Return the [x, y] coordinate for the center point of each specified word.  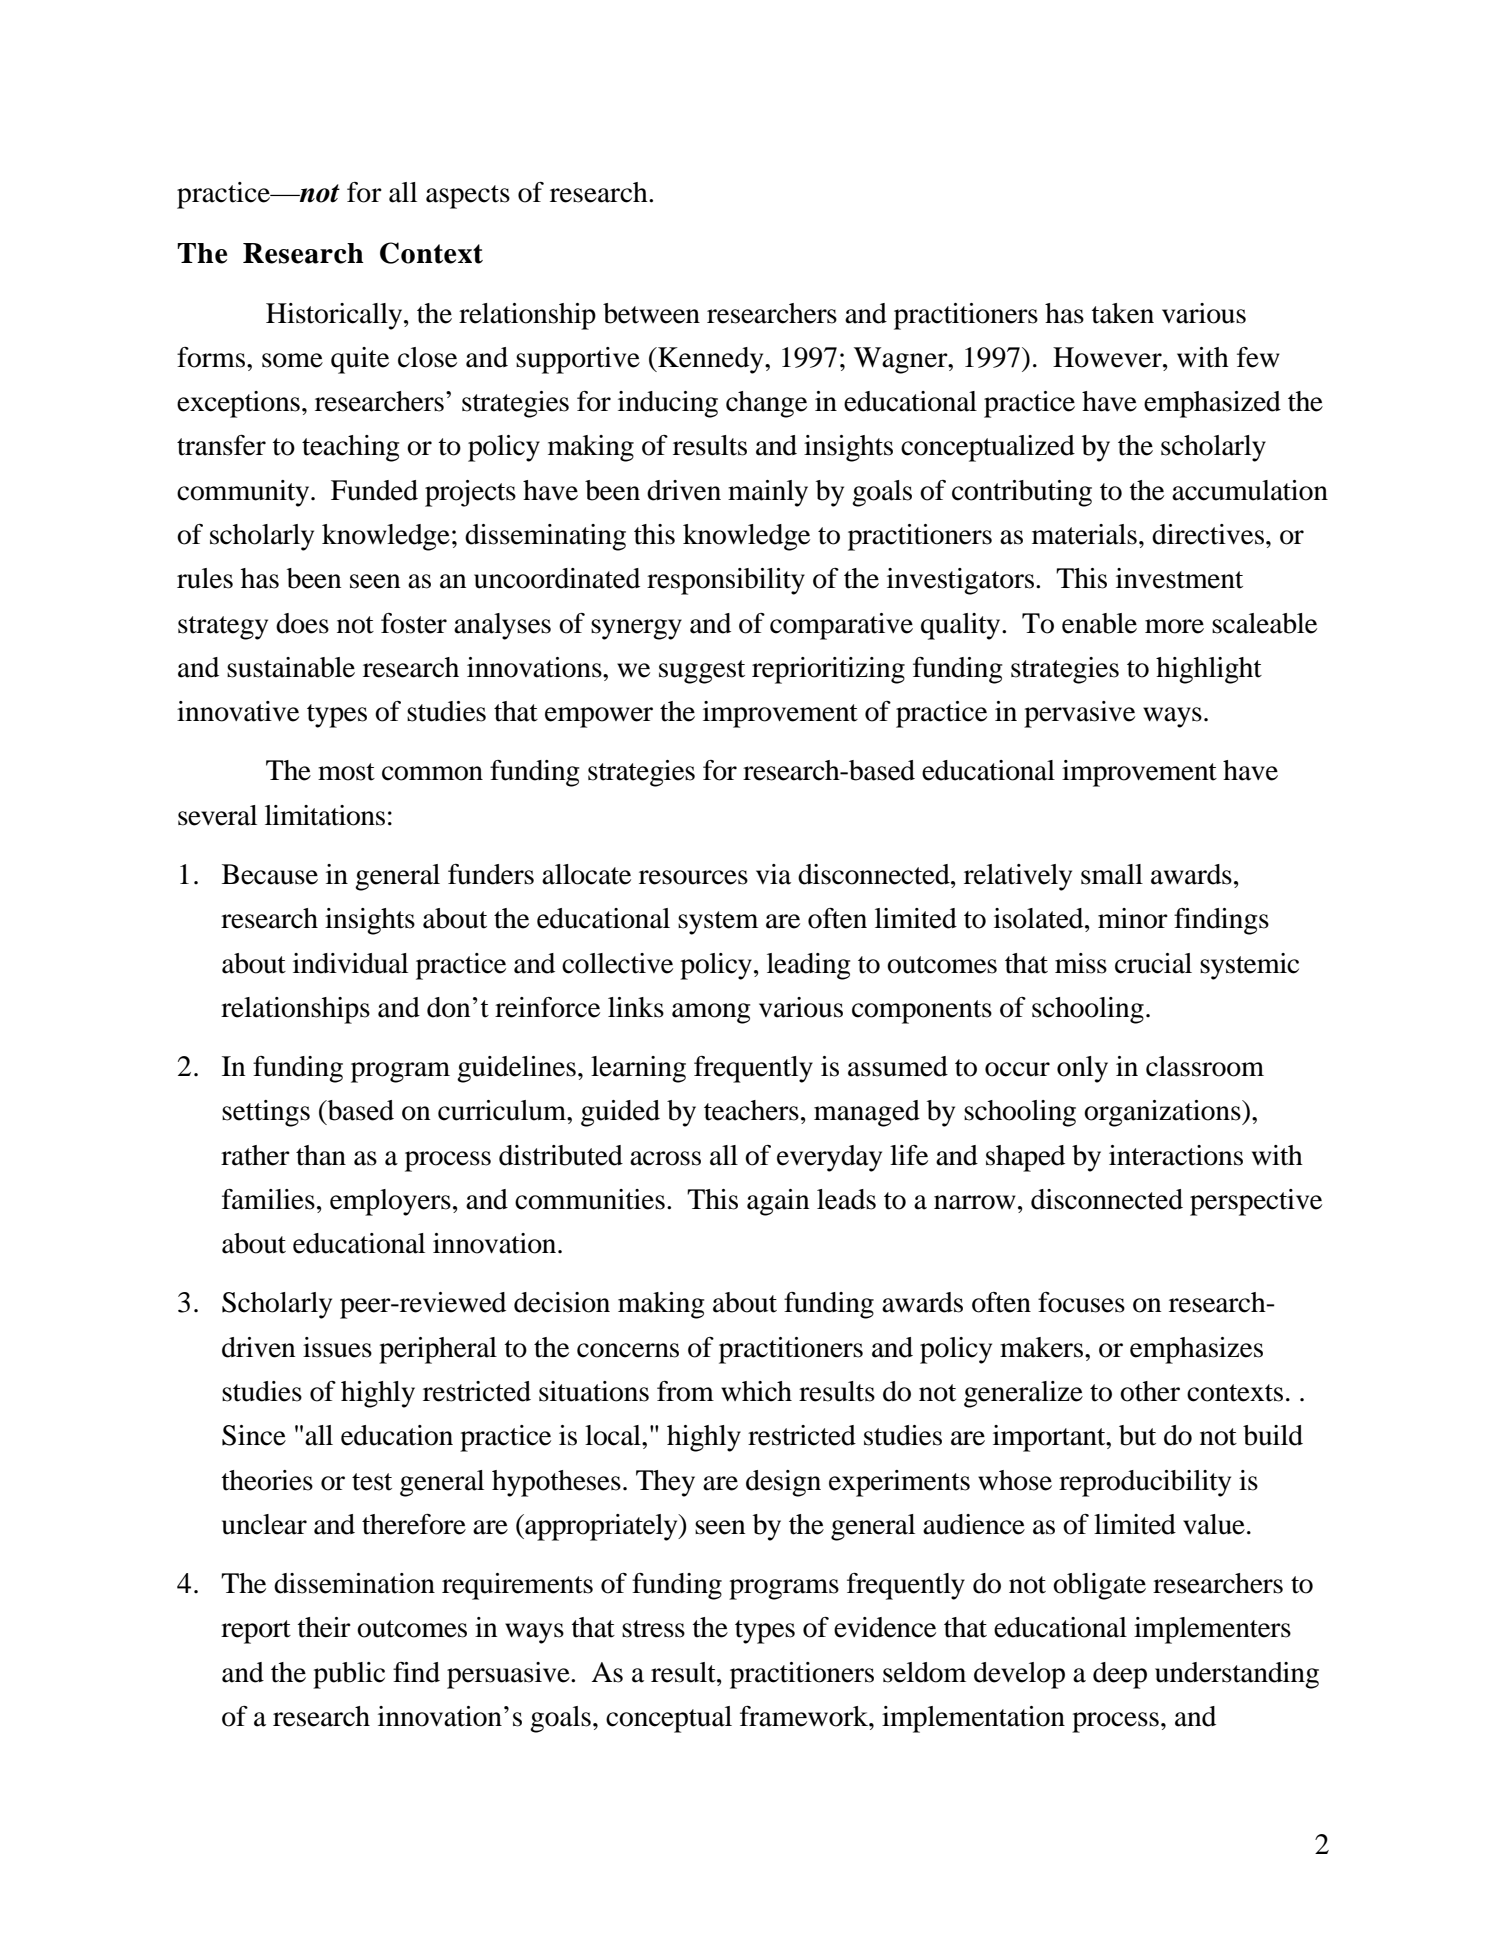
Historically [335, 316]
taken [1122, 313]
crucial [1153, 963]
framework [805, 1716]
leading [808, 966]
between [651, 313]
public [349, 1675]
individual [350, 963]
